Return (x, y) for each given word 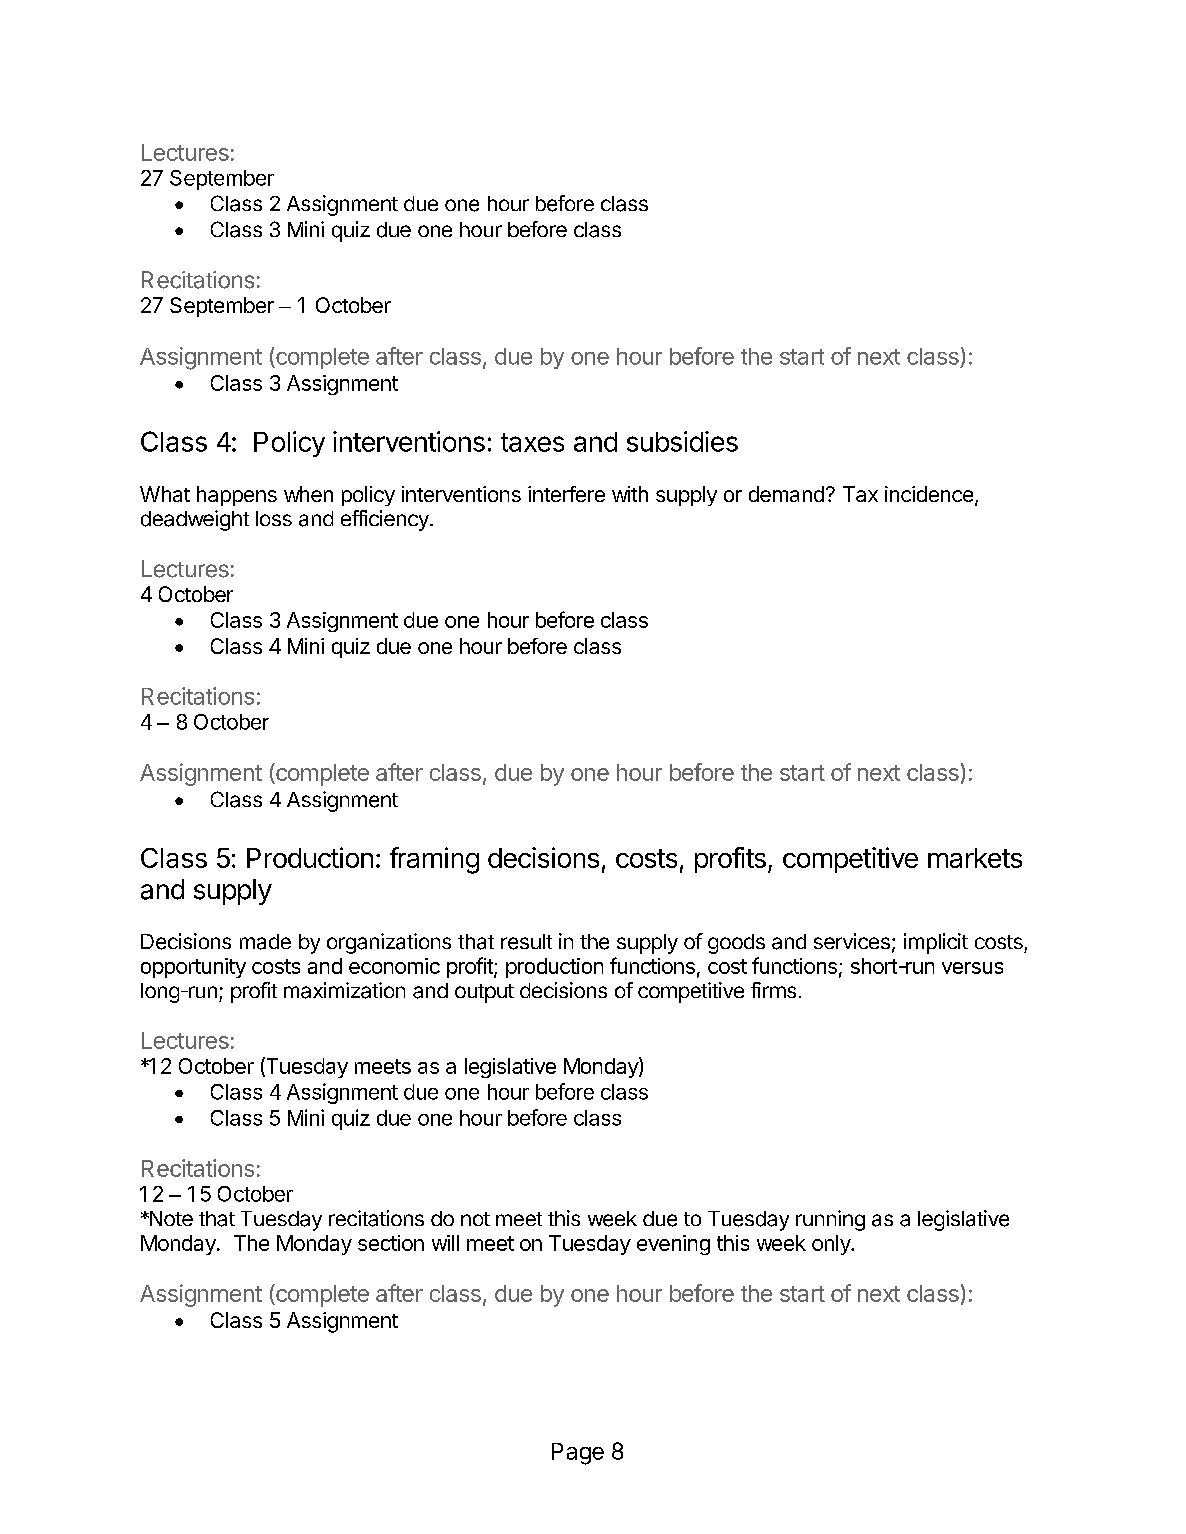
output (484, 993)
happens (237, 496)
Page (578, 1454)
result (526, 942)
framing (434, 860)
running (830, 1220)
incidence (929, 494)
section (391, 1243)
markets (975, 858)
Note (170, 1218)
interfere (566, 494)
